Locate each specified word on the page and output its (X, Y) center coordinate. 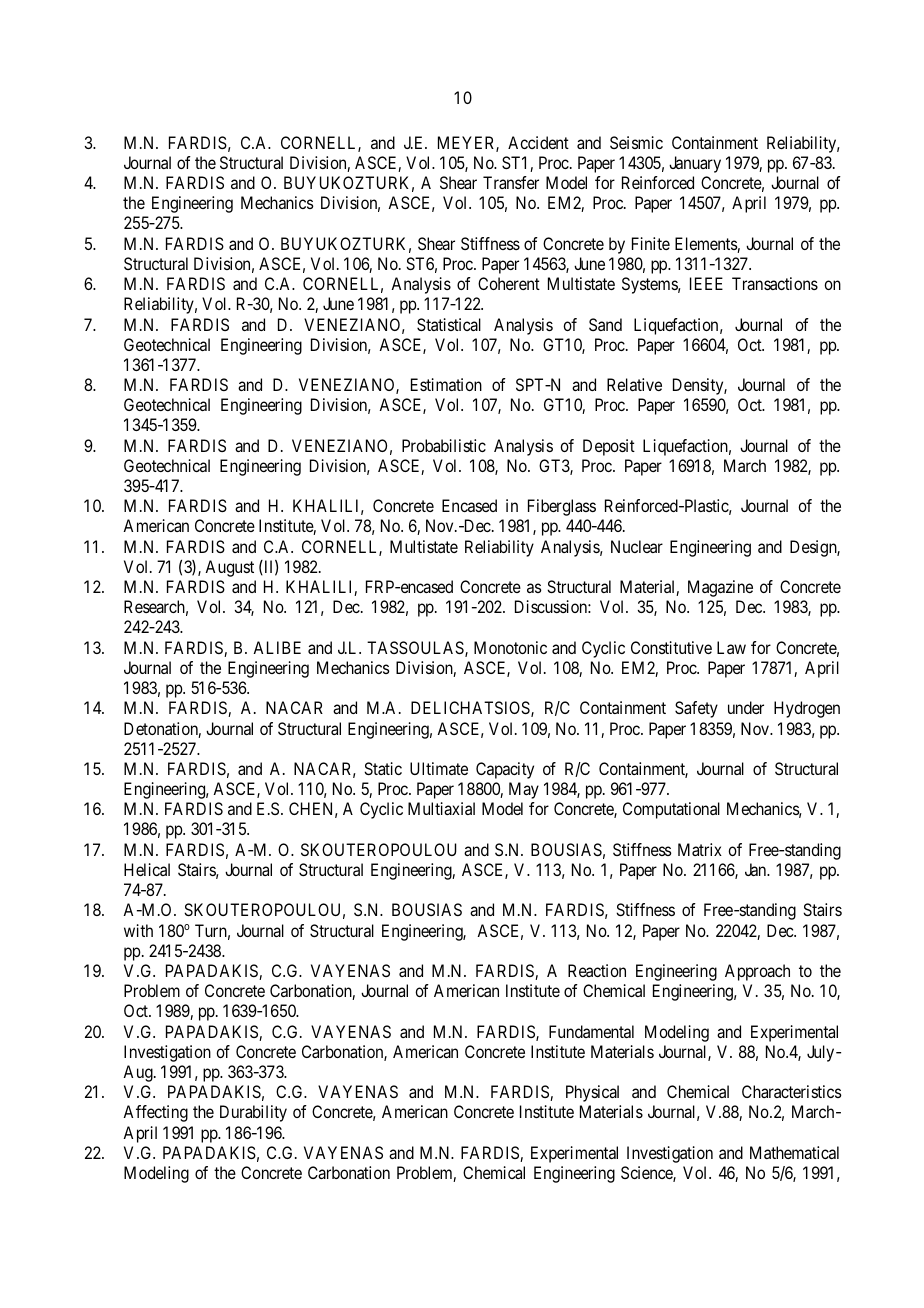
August (229, 568)
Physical (592, 1093)
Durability (253, 1113)
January (695, 164)
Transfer (511, 182)
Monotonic (510, 647)
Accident (538, 142)
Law (731, 647)
